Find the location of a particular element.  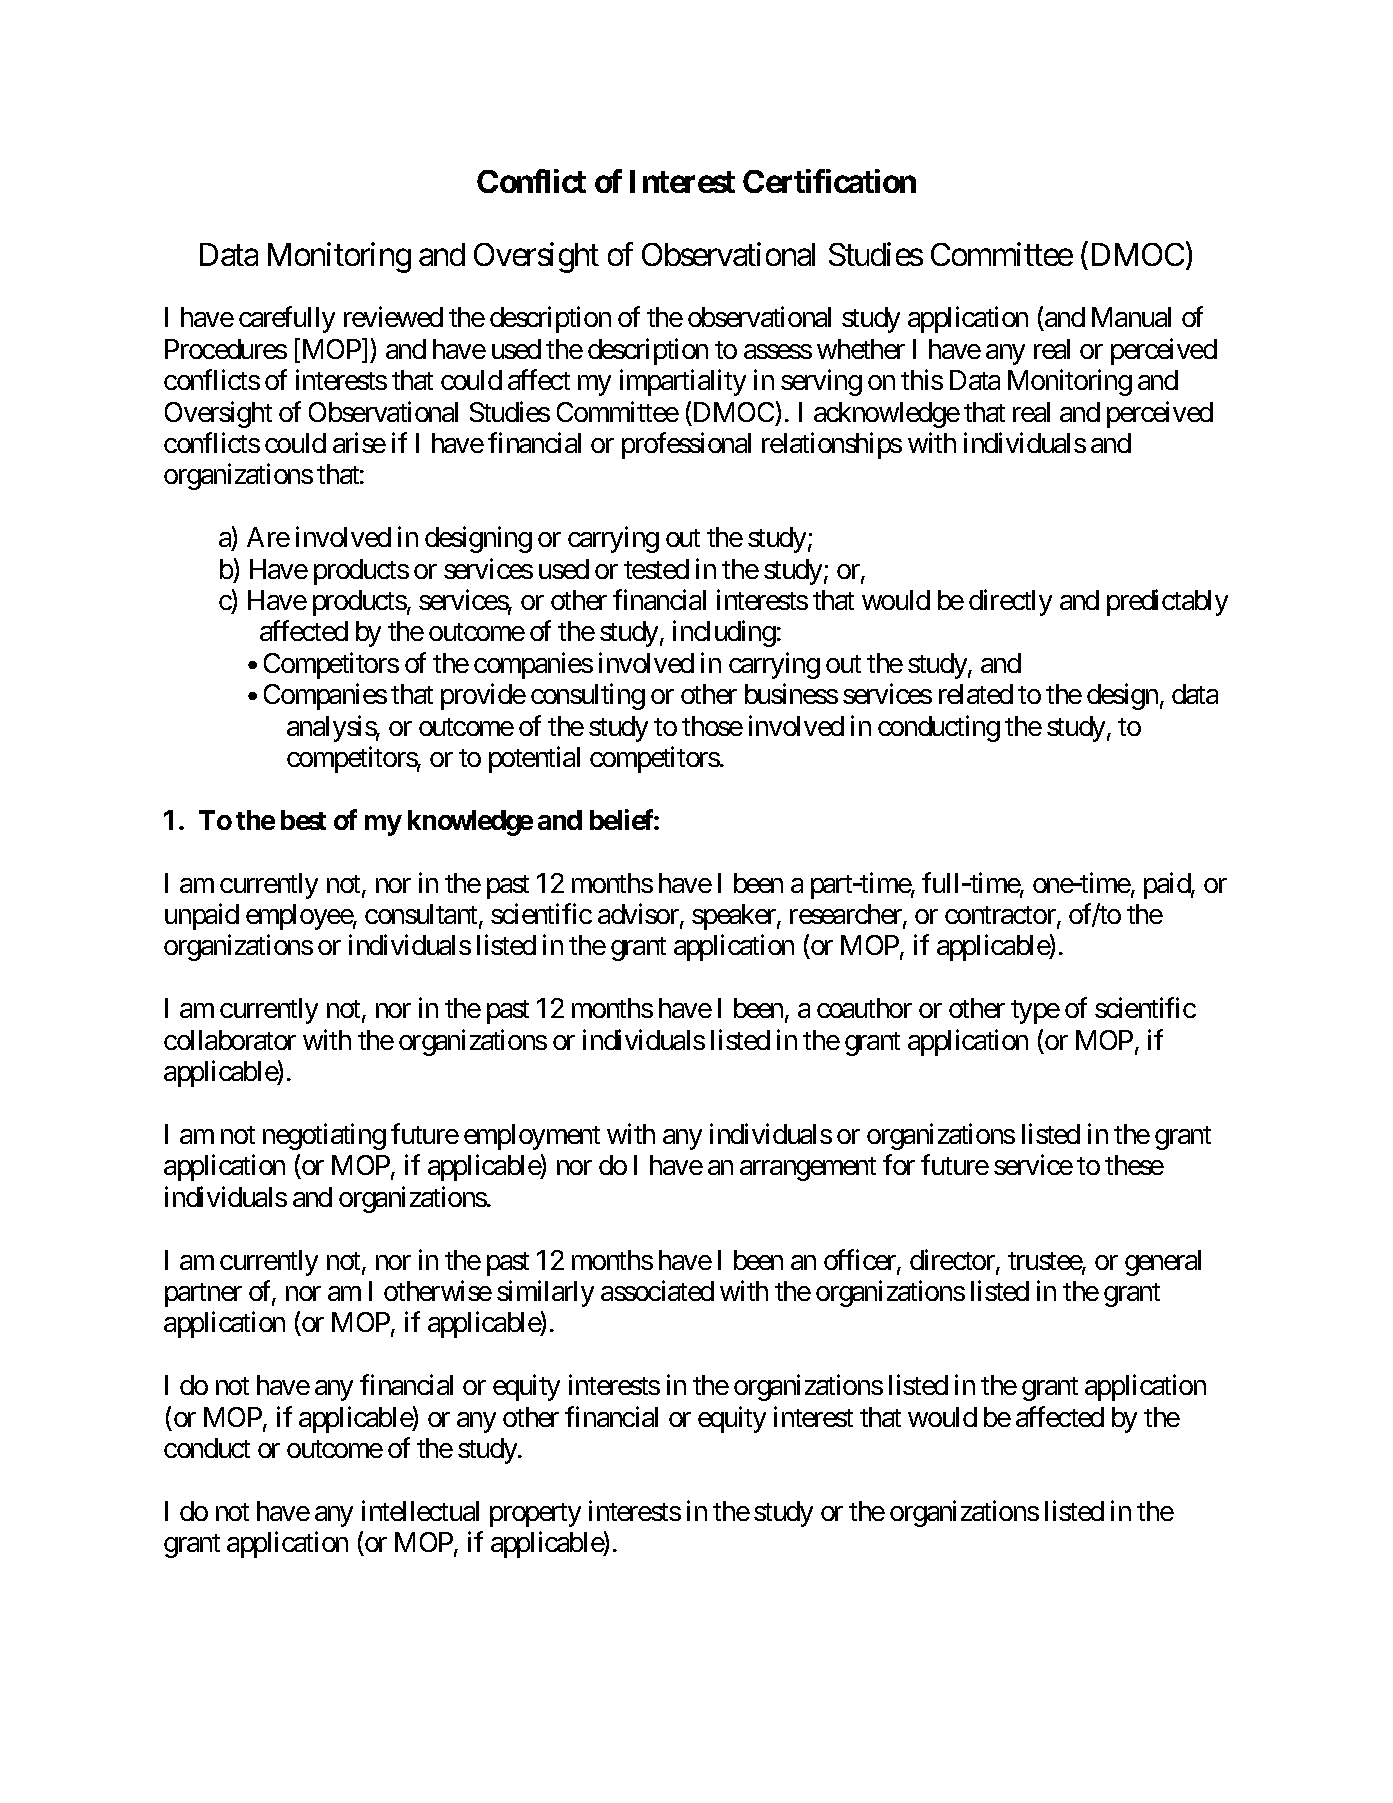

property is located at coordinates (535, 1515).
